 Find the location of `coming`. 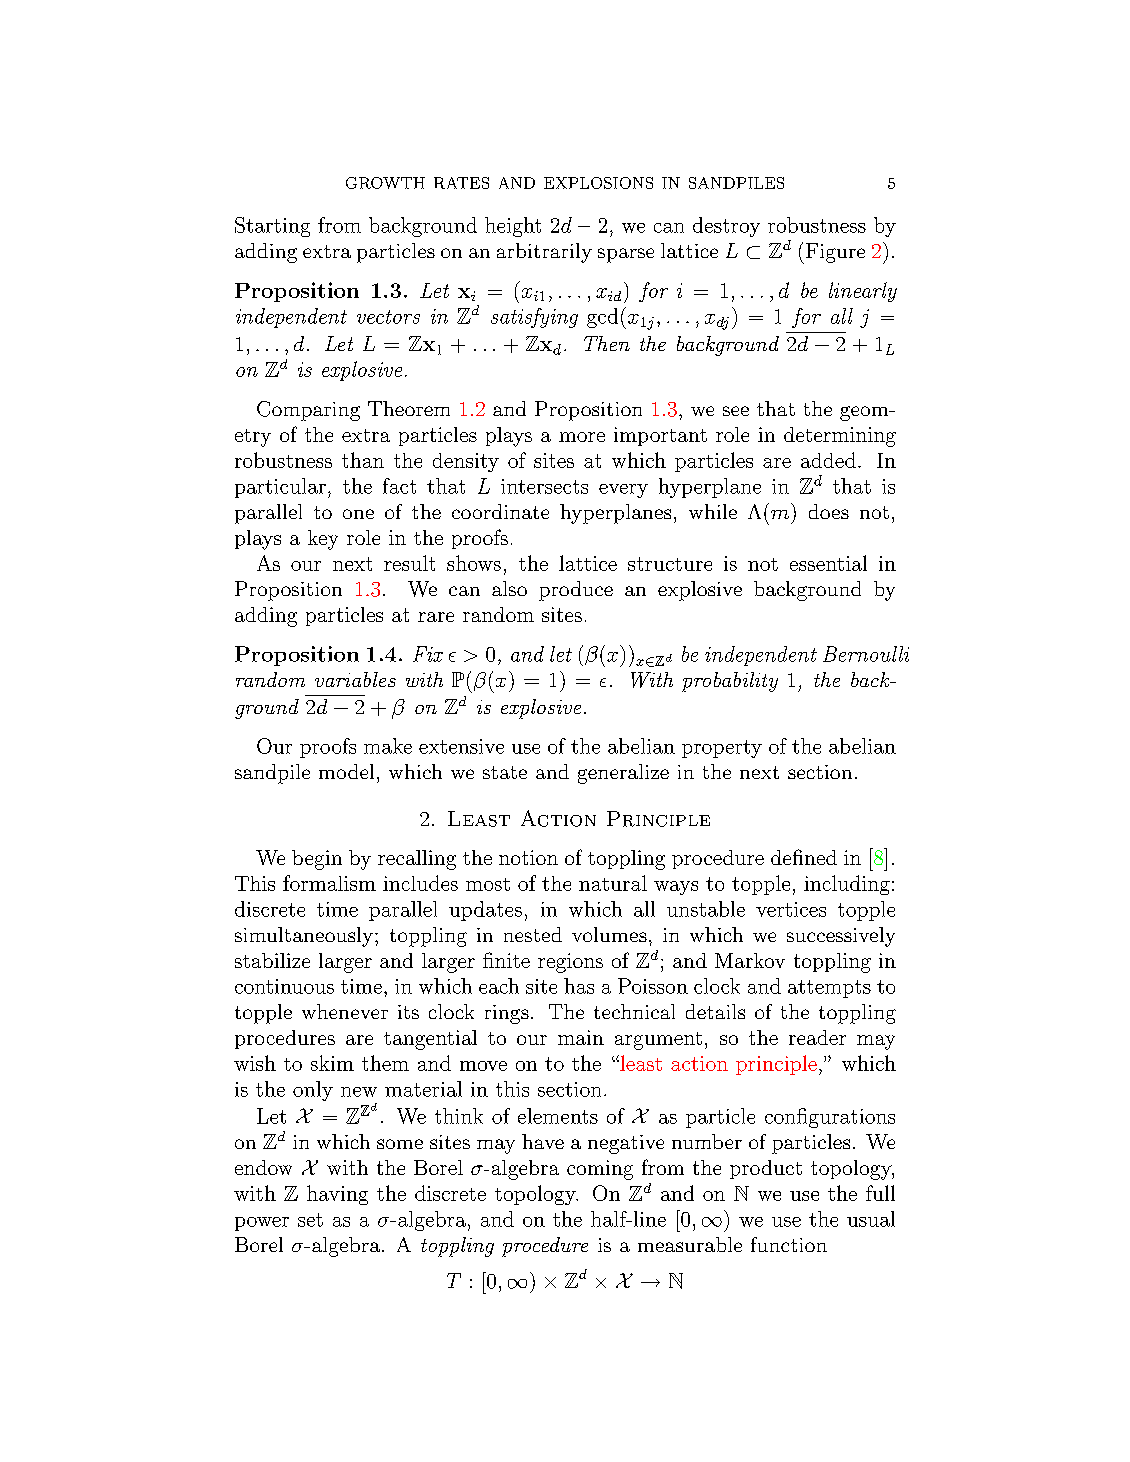

coming is located at coordinates (600, 1170).
